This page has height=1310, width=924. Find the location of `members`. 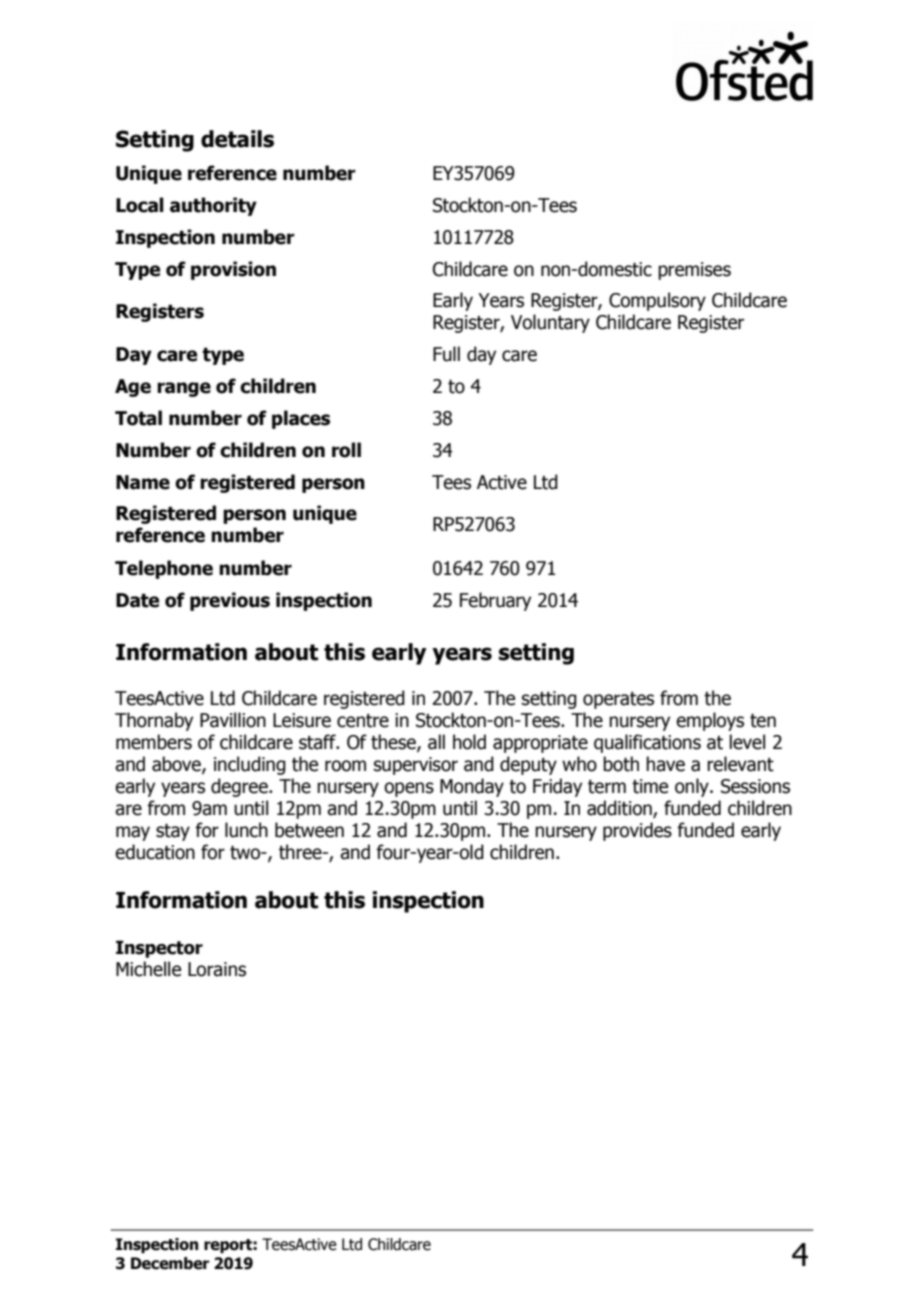

members is located at coordinates (154, 742).
